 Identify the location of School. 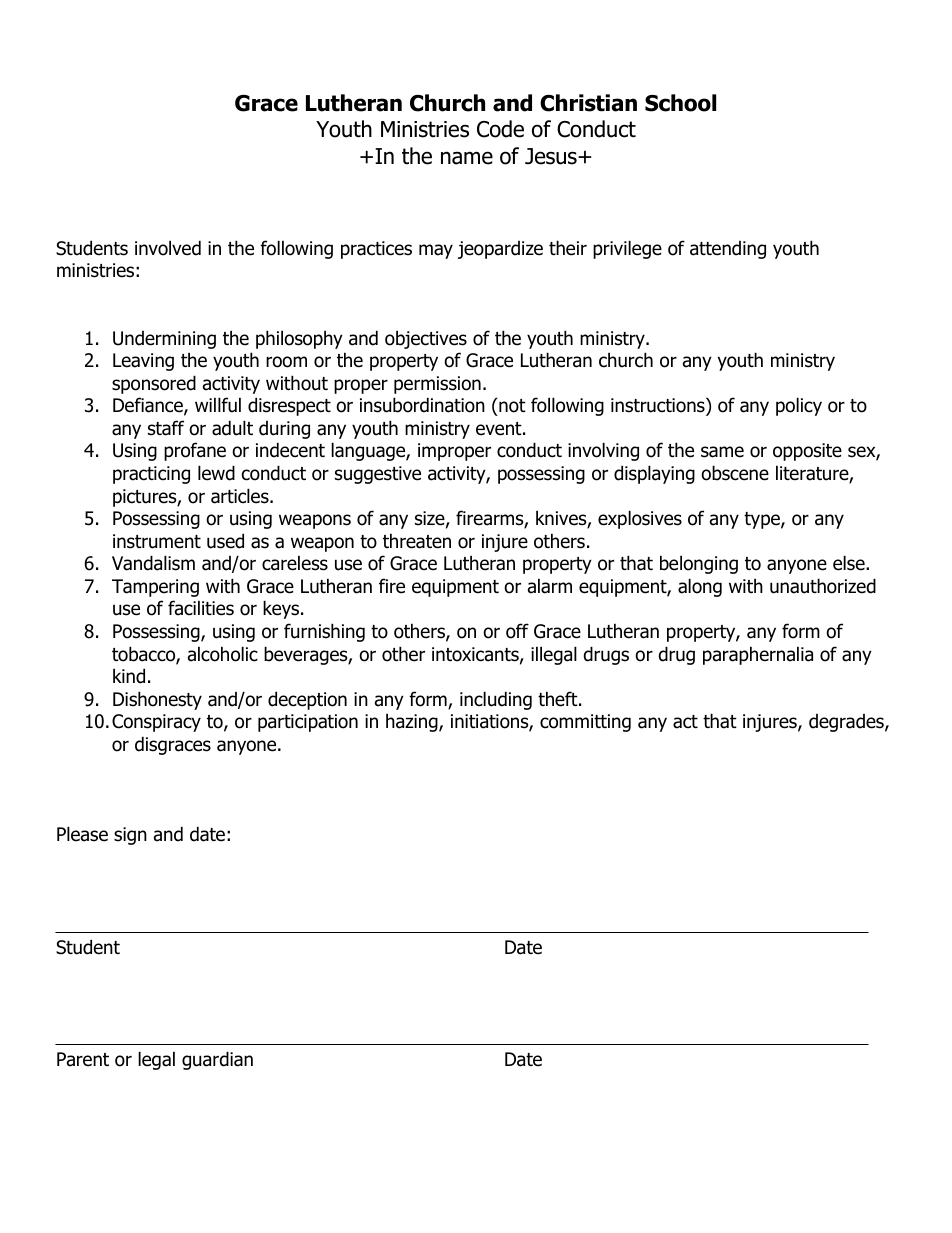
(680, 103).
